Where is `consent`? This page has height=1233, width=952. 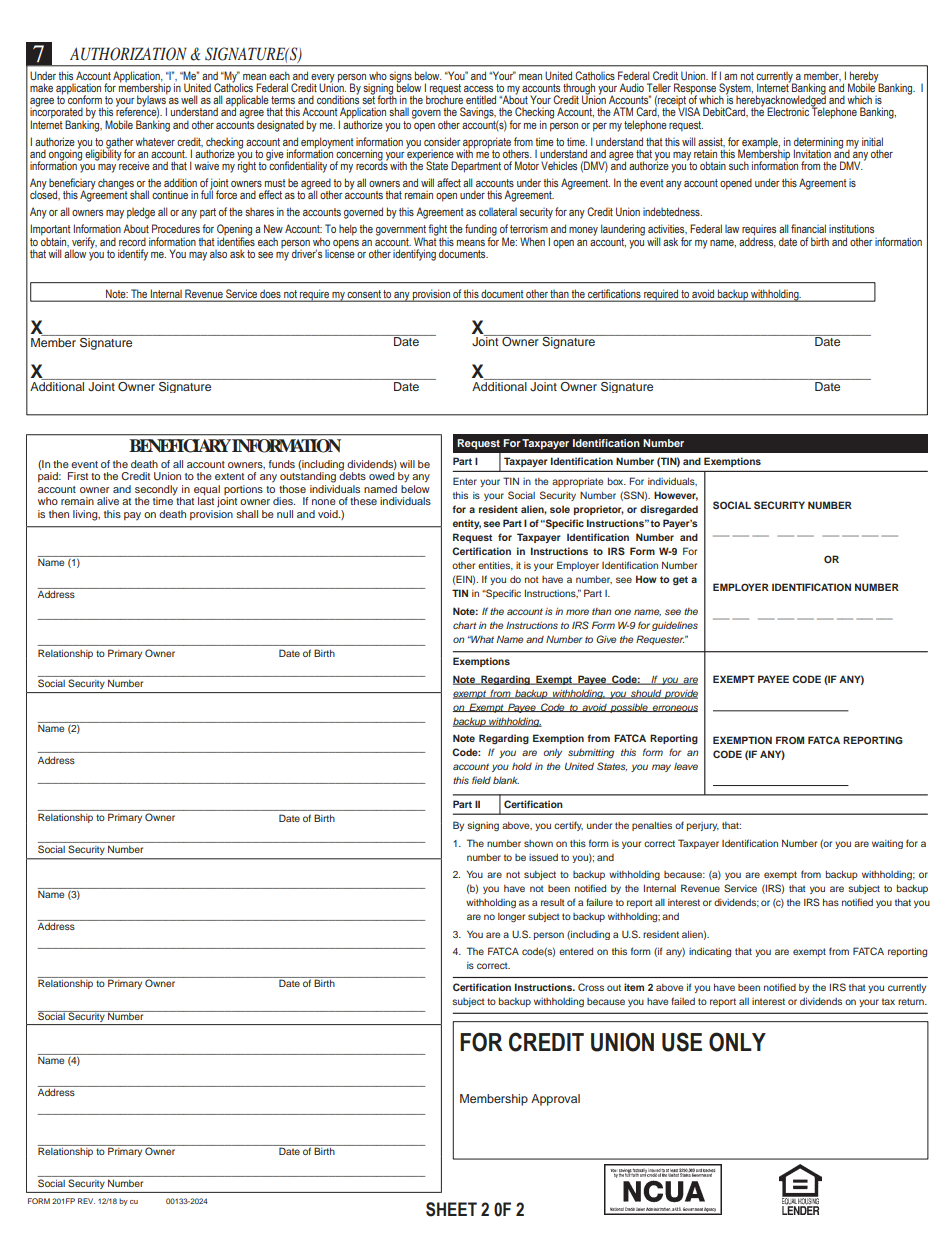 consent is located at coordinates (364, 294).
